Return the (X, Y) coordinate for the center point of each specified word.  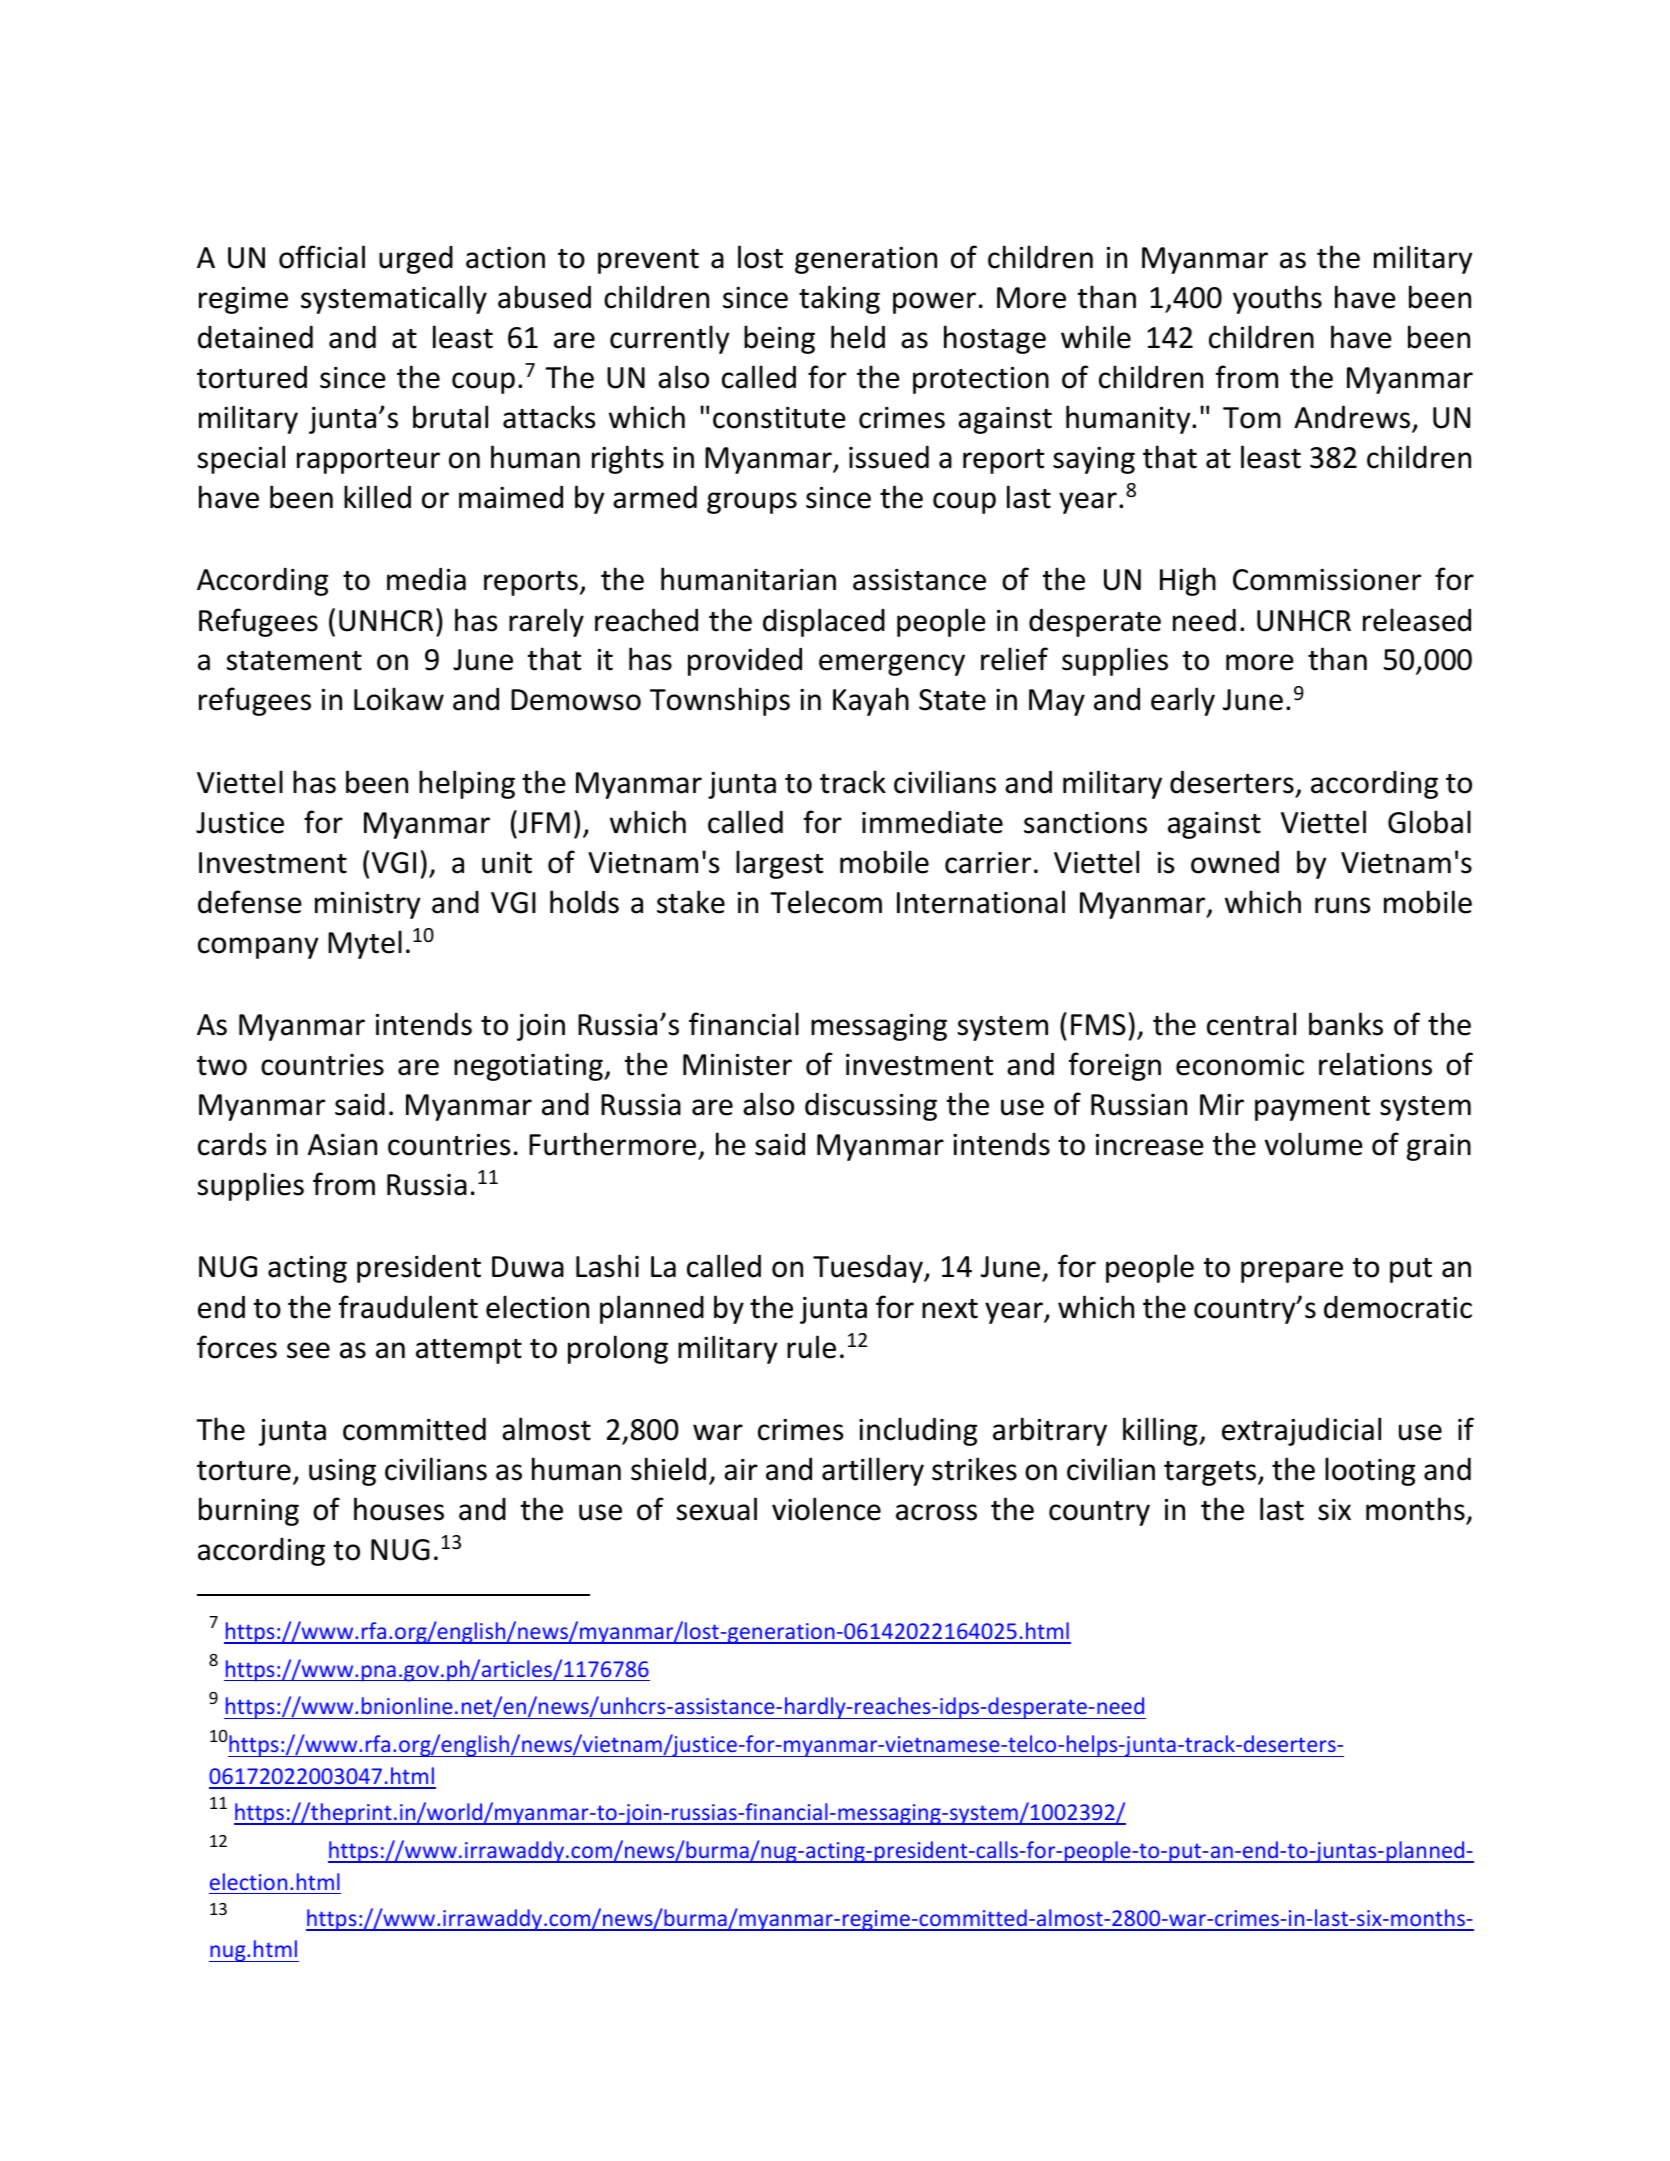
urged (416, 260)
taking (839, 299)
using (342, 1472)
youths (1277, 299)
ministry (367, 905)
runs (1342, 905)
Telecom (826, 902)
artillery (873, 1471)
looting (1370, 1471)
